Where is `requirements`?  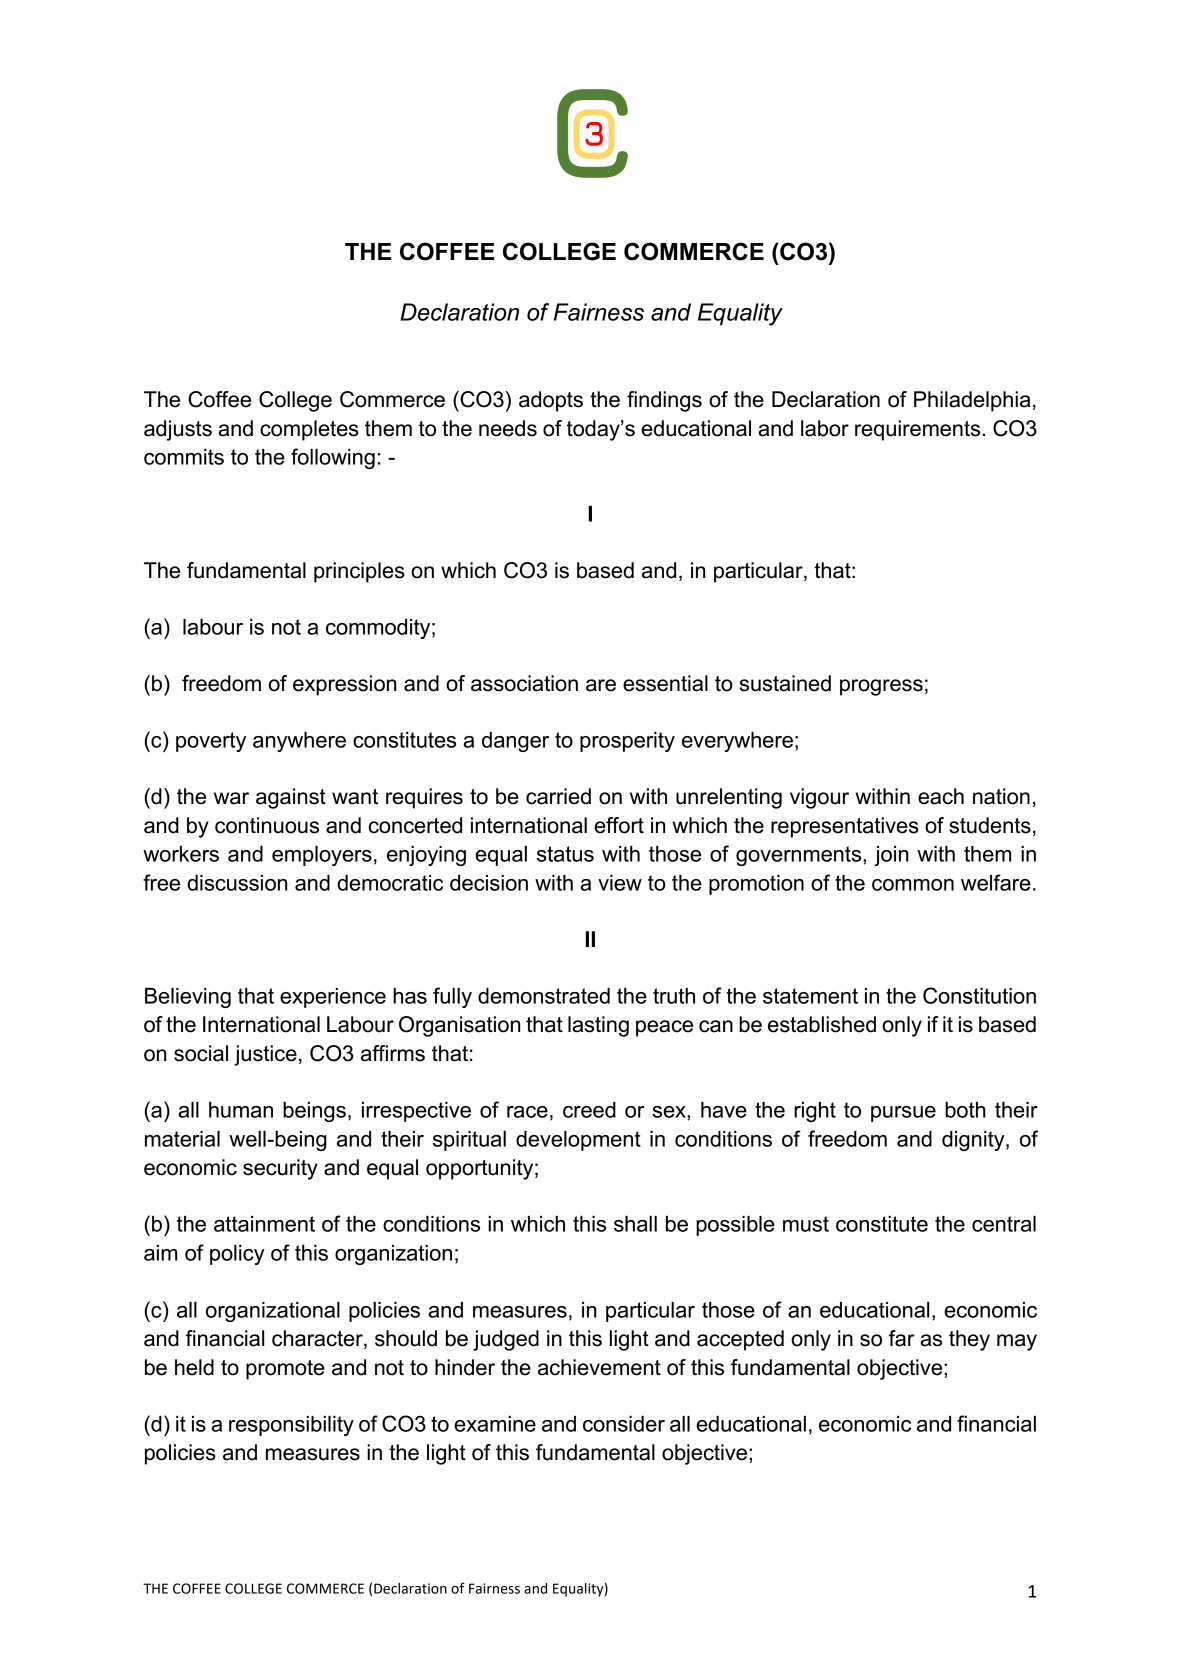
requirements is located at coordinates (919, 430).
